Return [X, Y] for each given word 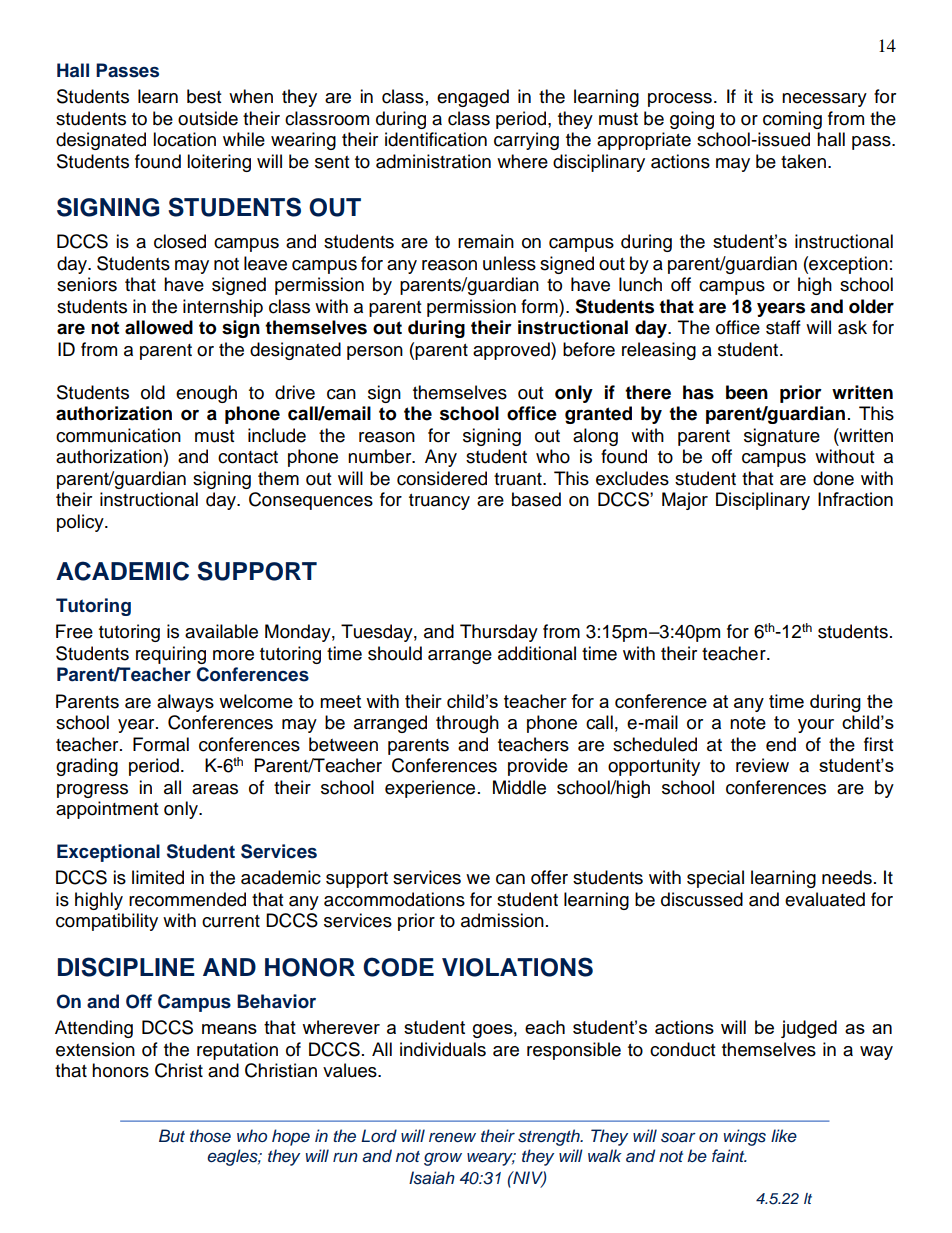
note [748, 723]
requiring [171, 655]
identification [436, 139]
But [172, 1136]
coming [792, 120]
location [184, 139]
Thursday [499, 633]
